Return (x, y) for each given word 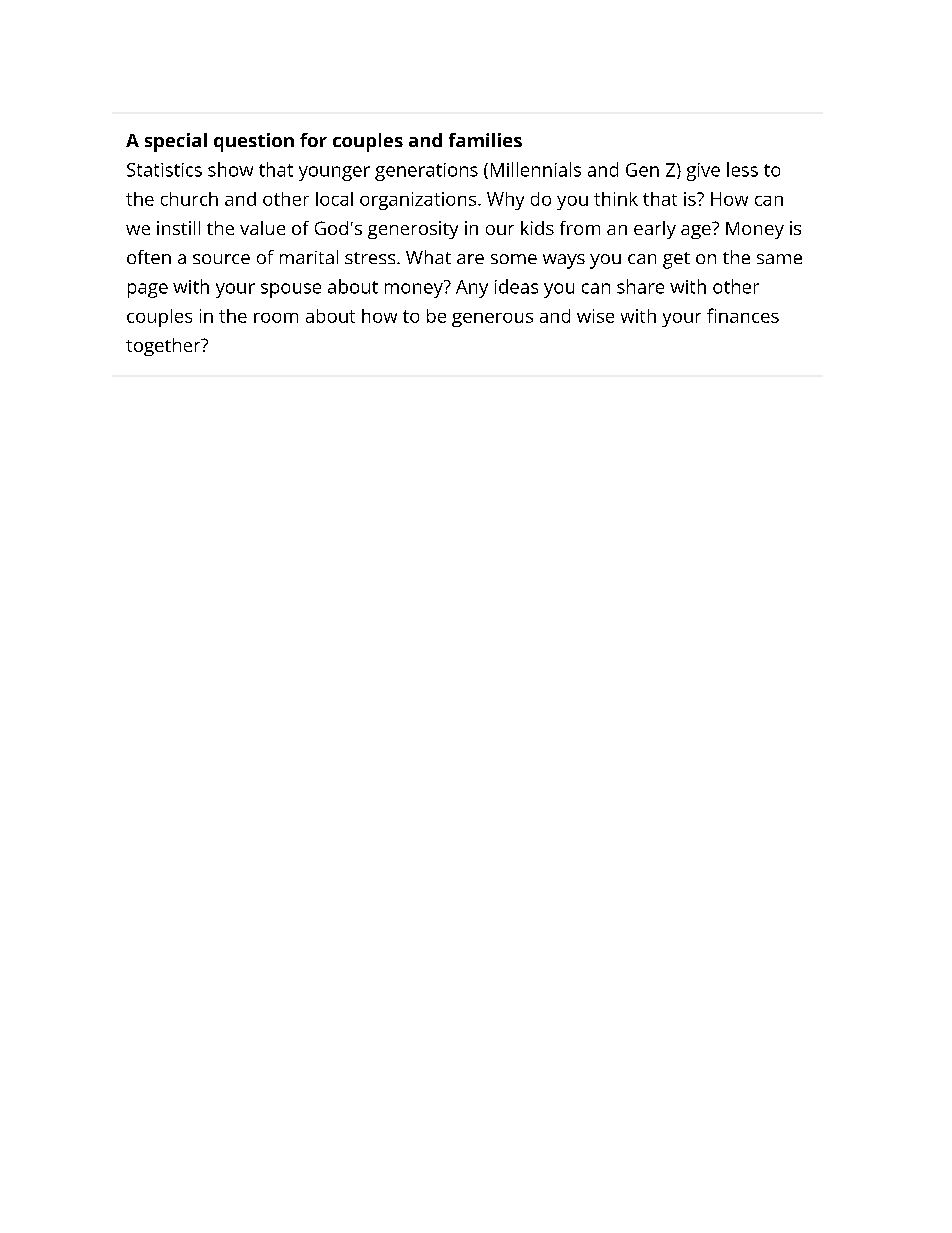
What (428, 257)
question (254, 142)
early (655, 230)
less (742, 169)
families (485, 140)
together (164, 347)
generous (492, 320)
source (221, 259)
